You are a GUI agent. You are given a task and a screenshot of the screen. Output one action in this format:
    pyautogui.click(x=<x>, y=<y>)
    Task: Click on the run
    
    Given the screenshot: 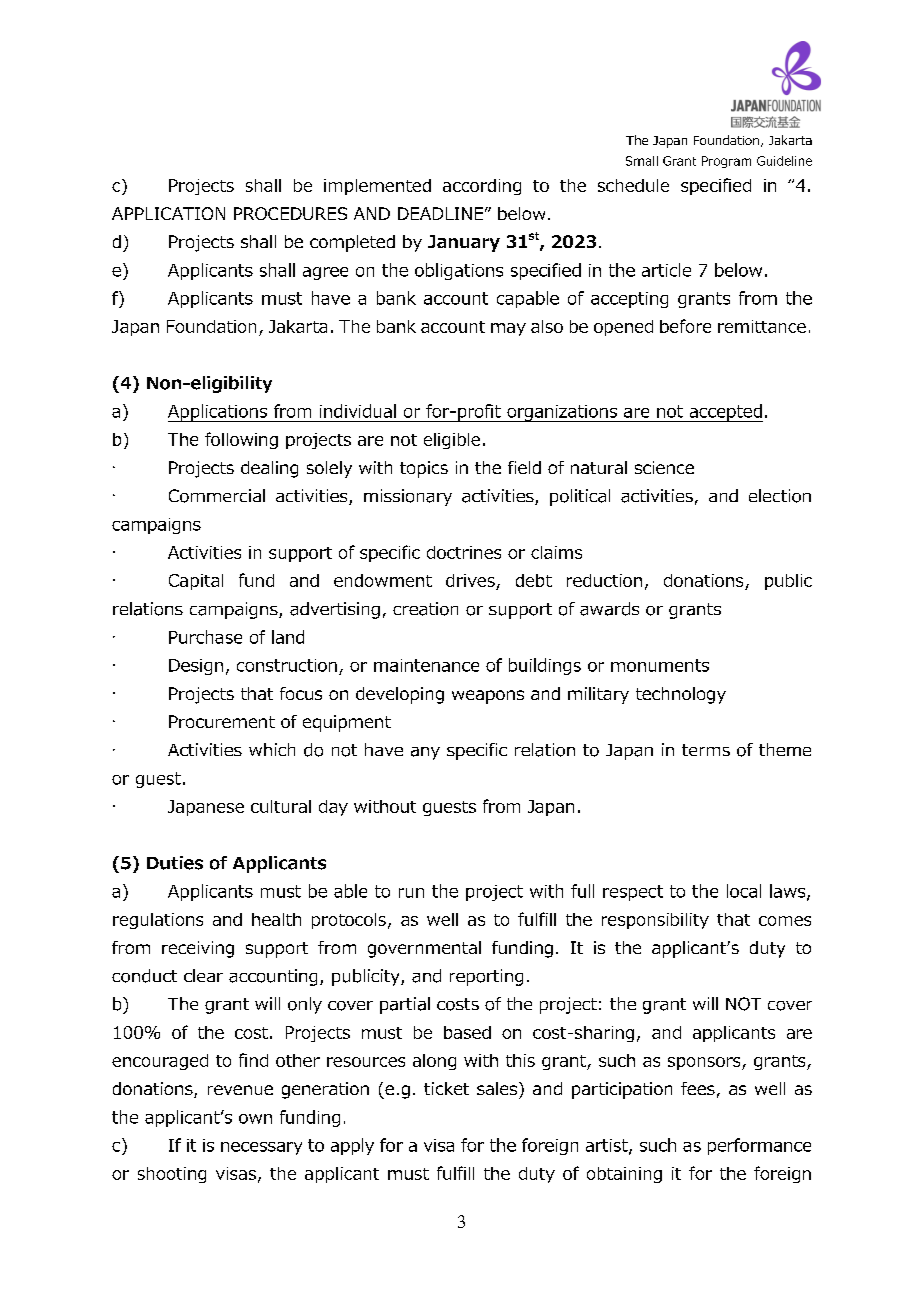 What is the action you would take?
    pyautogui.click(x=411, y=893)
